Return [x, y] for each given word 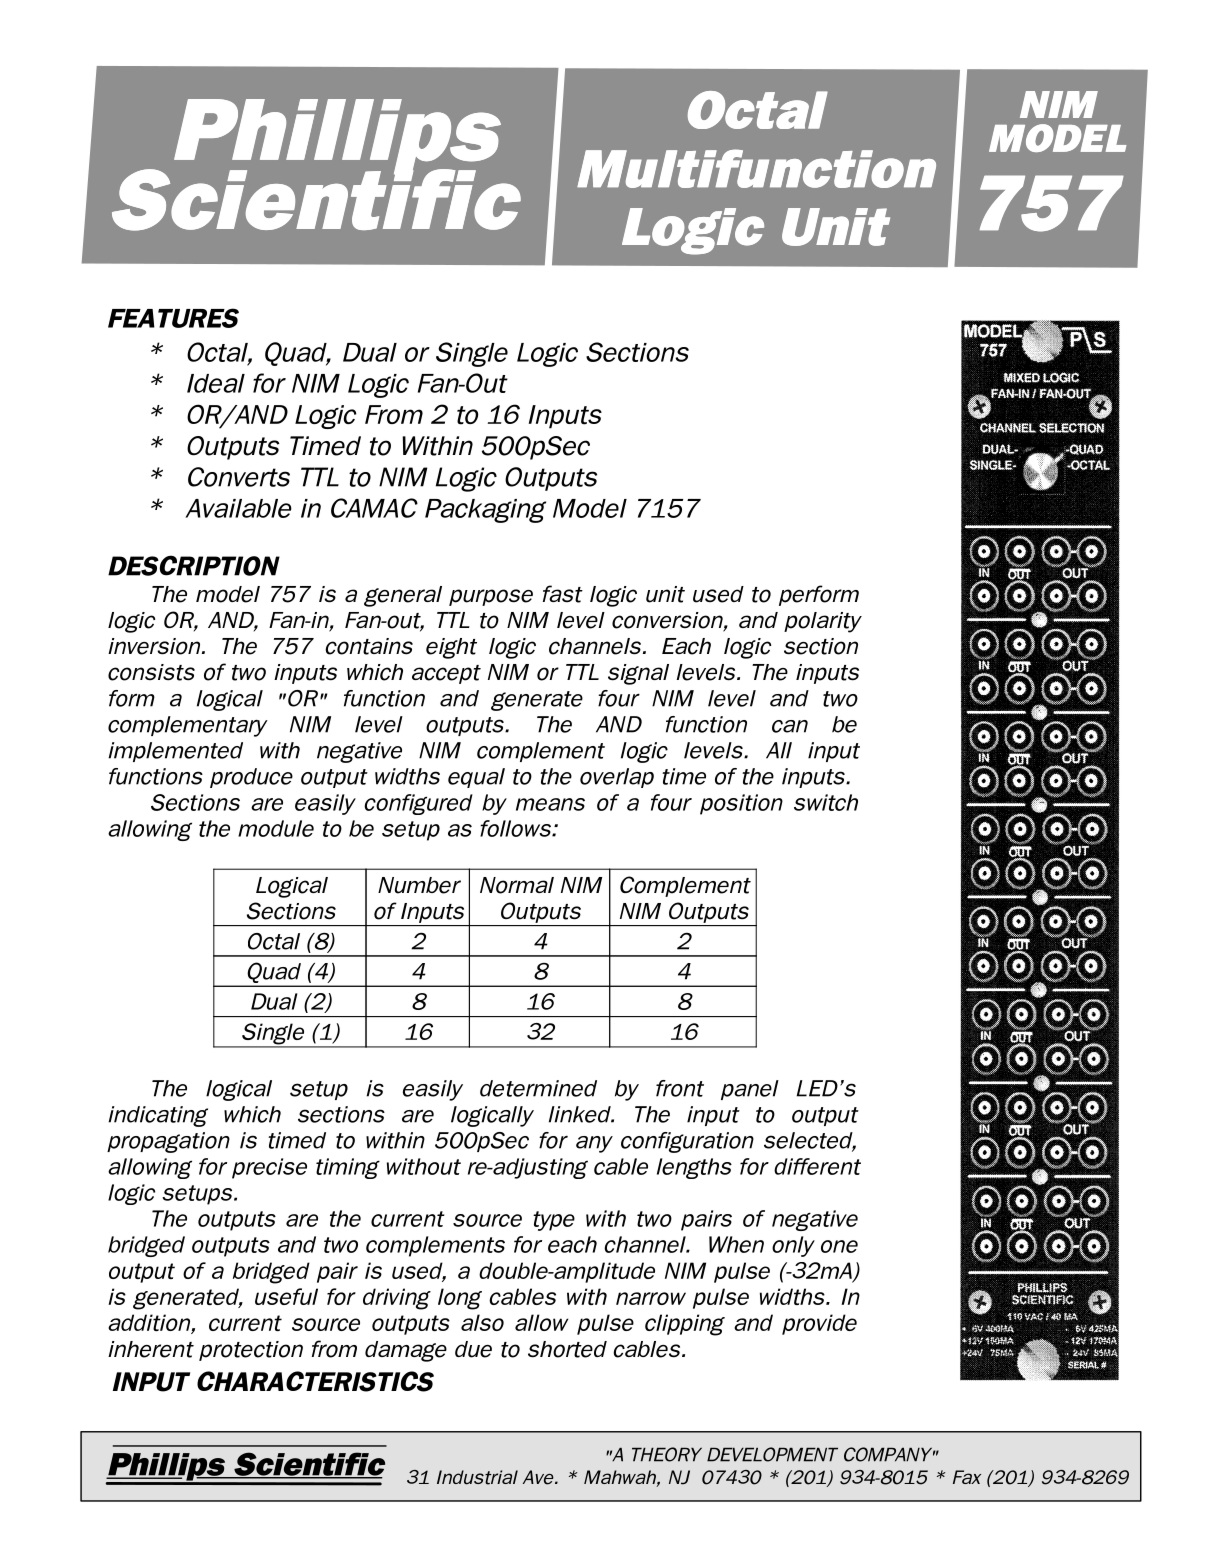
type [554, 1221]
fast [563, 594]
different [817, 1166]
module [276, 828]
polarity [823, 622]
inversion [155, 646]
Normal [517, 885]
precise [269, 1168]
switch [826, 802]
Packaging [485, 511]
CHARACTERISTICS [315, 1381]
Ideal [216, 383]
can [790, 726]
